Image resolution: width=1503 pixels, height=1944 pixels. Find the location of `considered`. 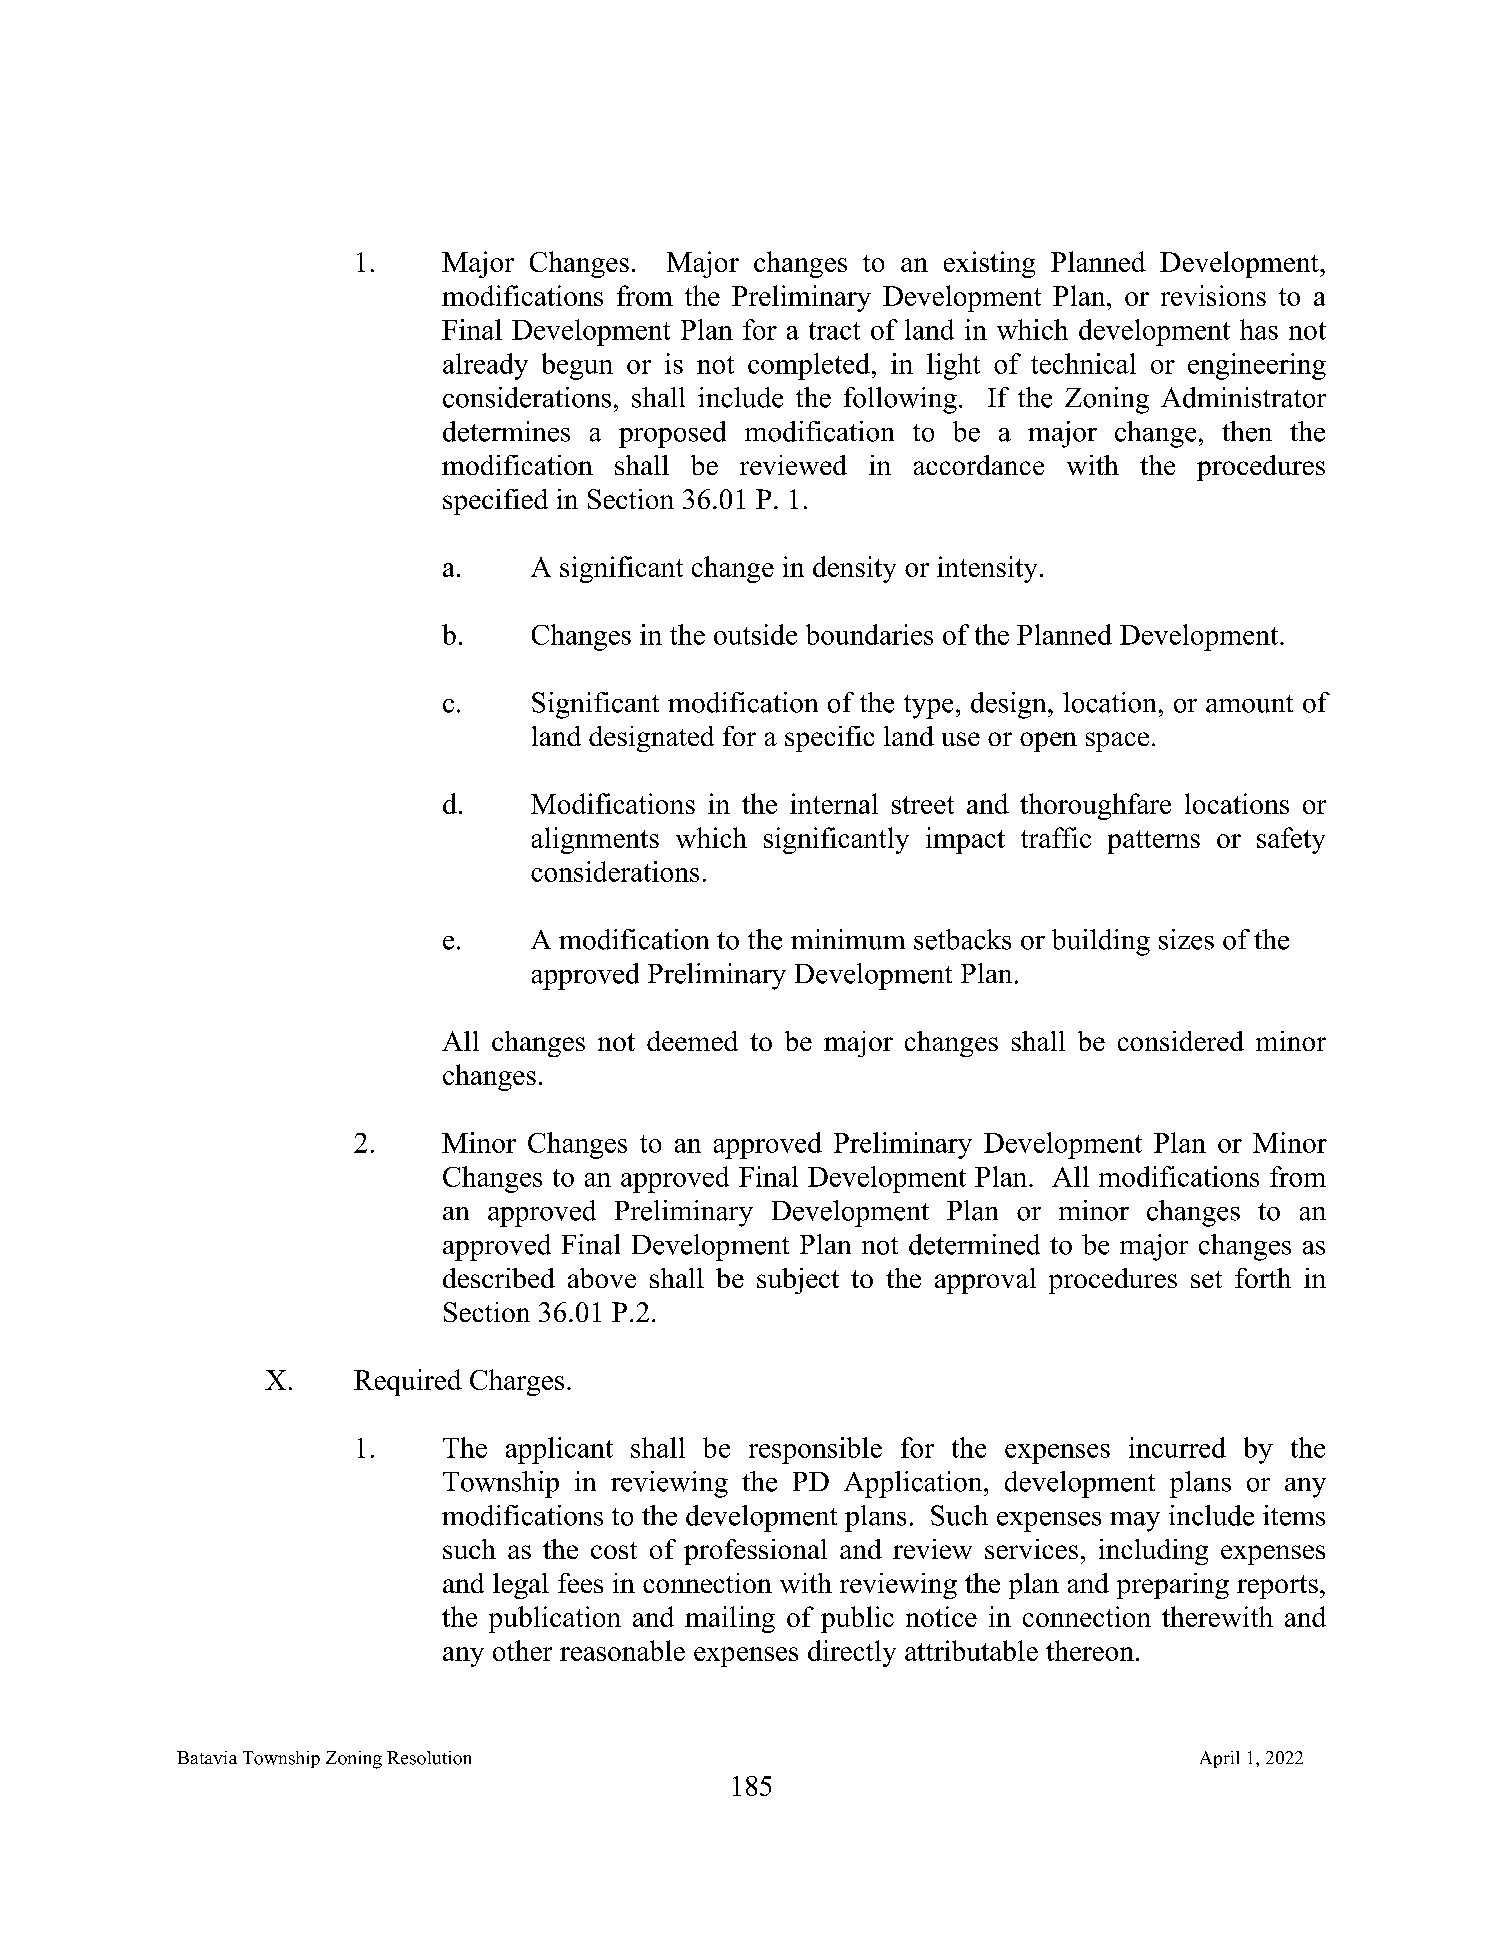

considered is located at coordinates (1181, 1041).
